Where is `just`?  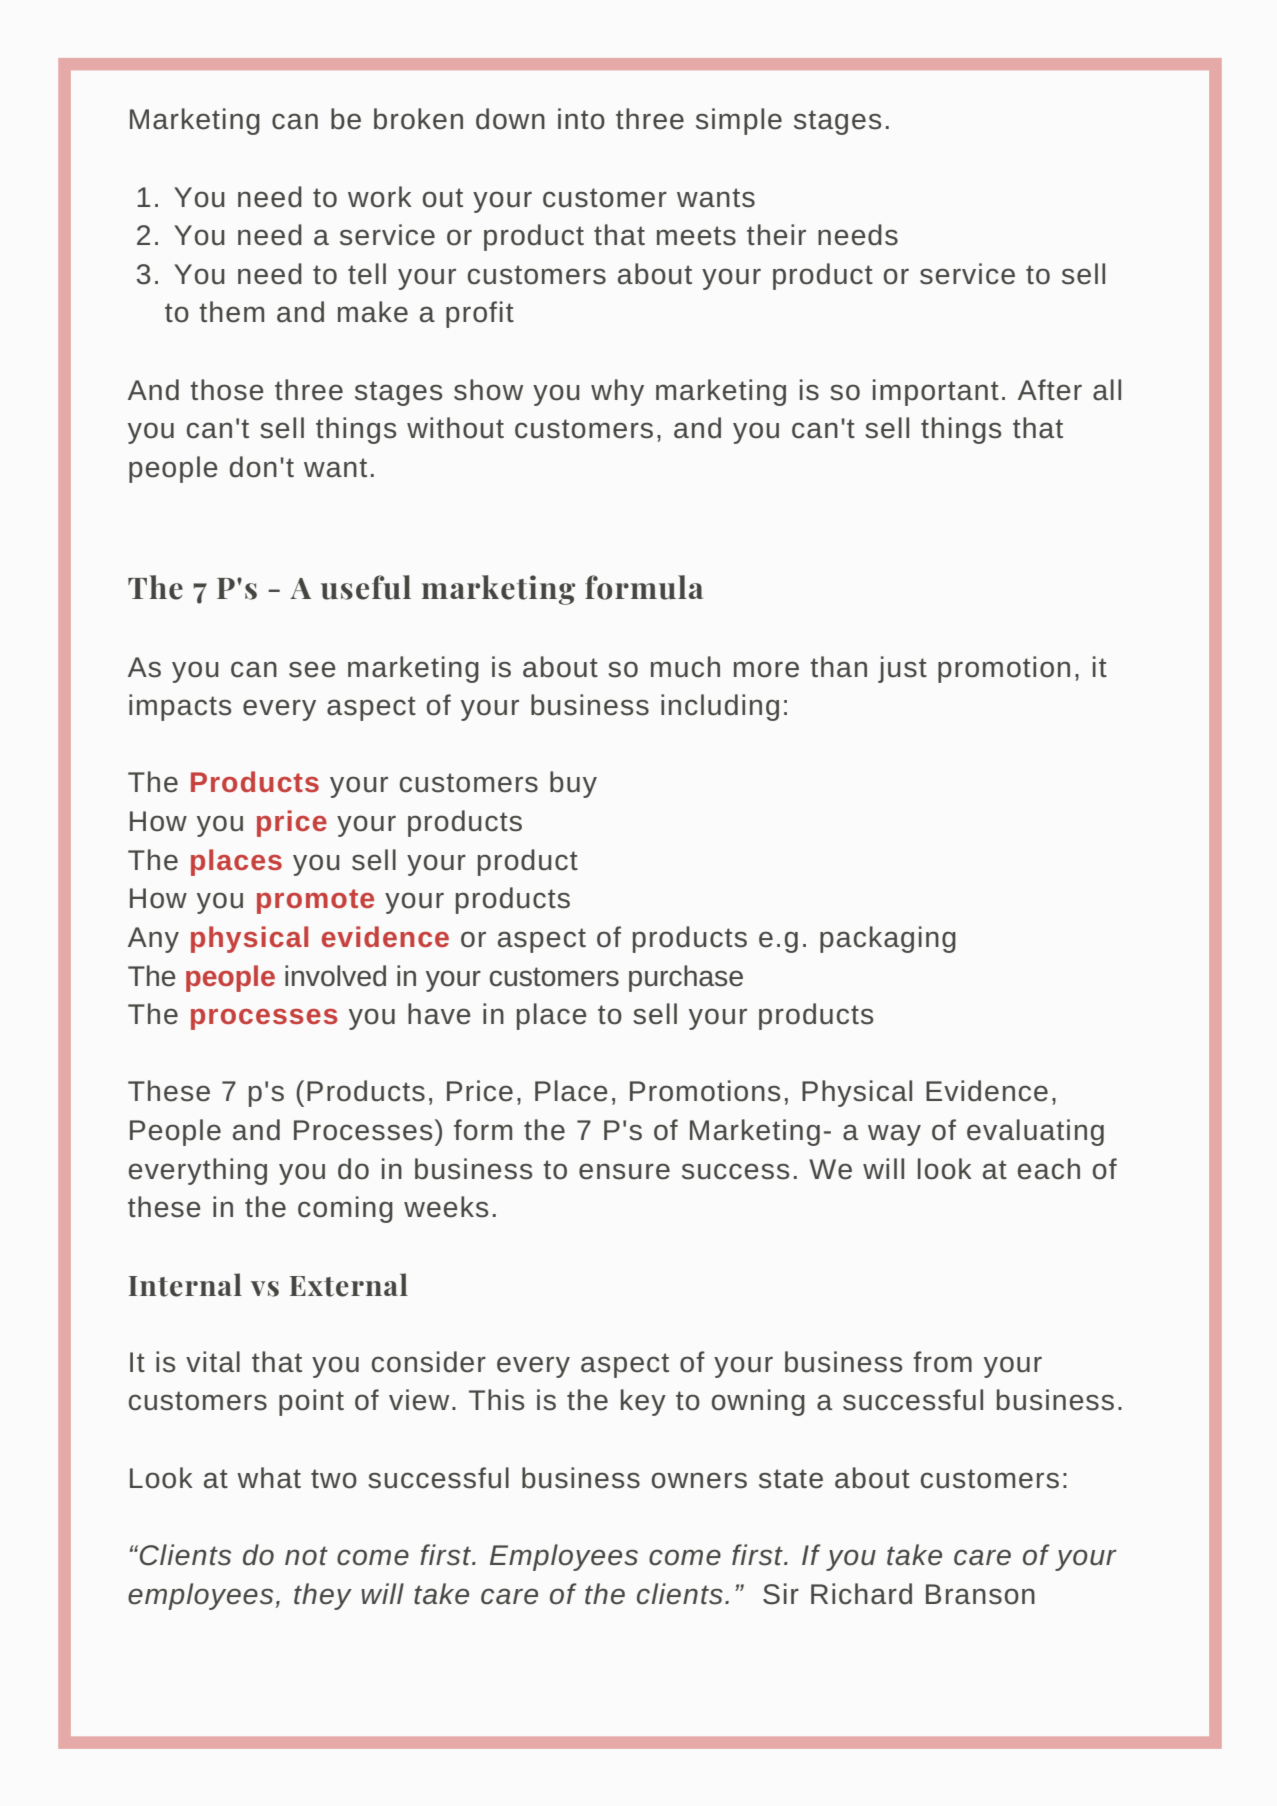
just is located at coordinates (902, 669).
